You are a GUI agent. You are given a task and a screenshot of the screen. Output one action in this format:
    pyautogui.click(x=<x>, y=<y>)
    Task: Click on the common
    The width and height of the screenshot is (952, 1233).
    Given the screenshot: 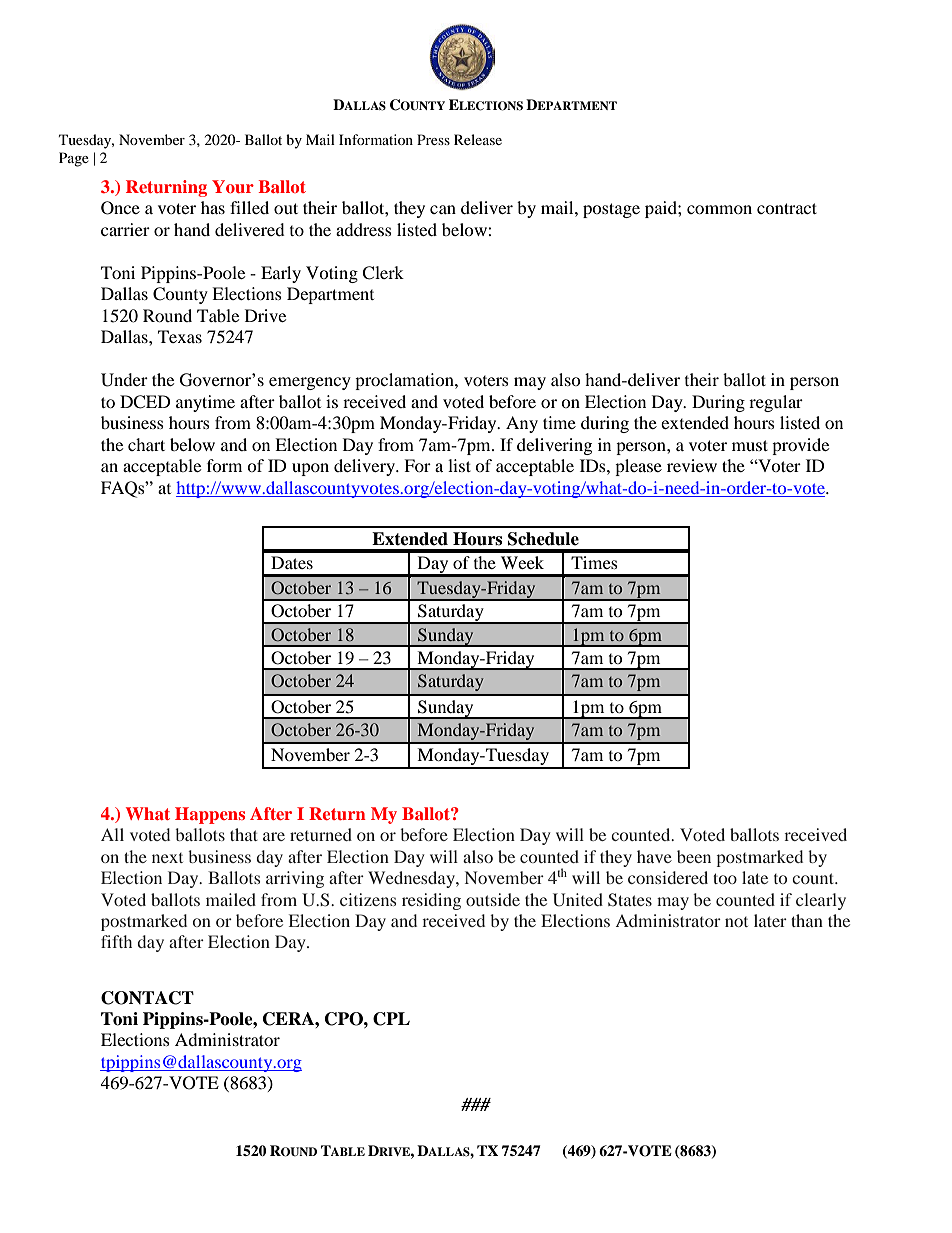 What is the action you would take?
    pyautogui.click(x=719, y=209)
